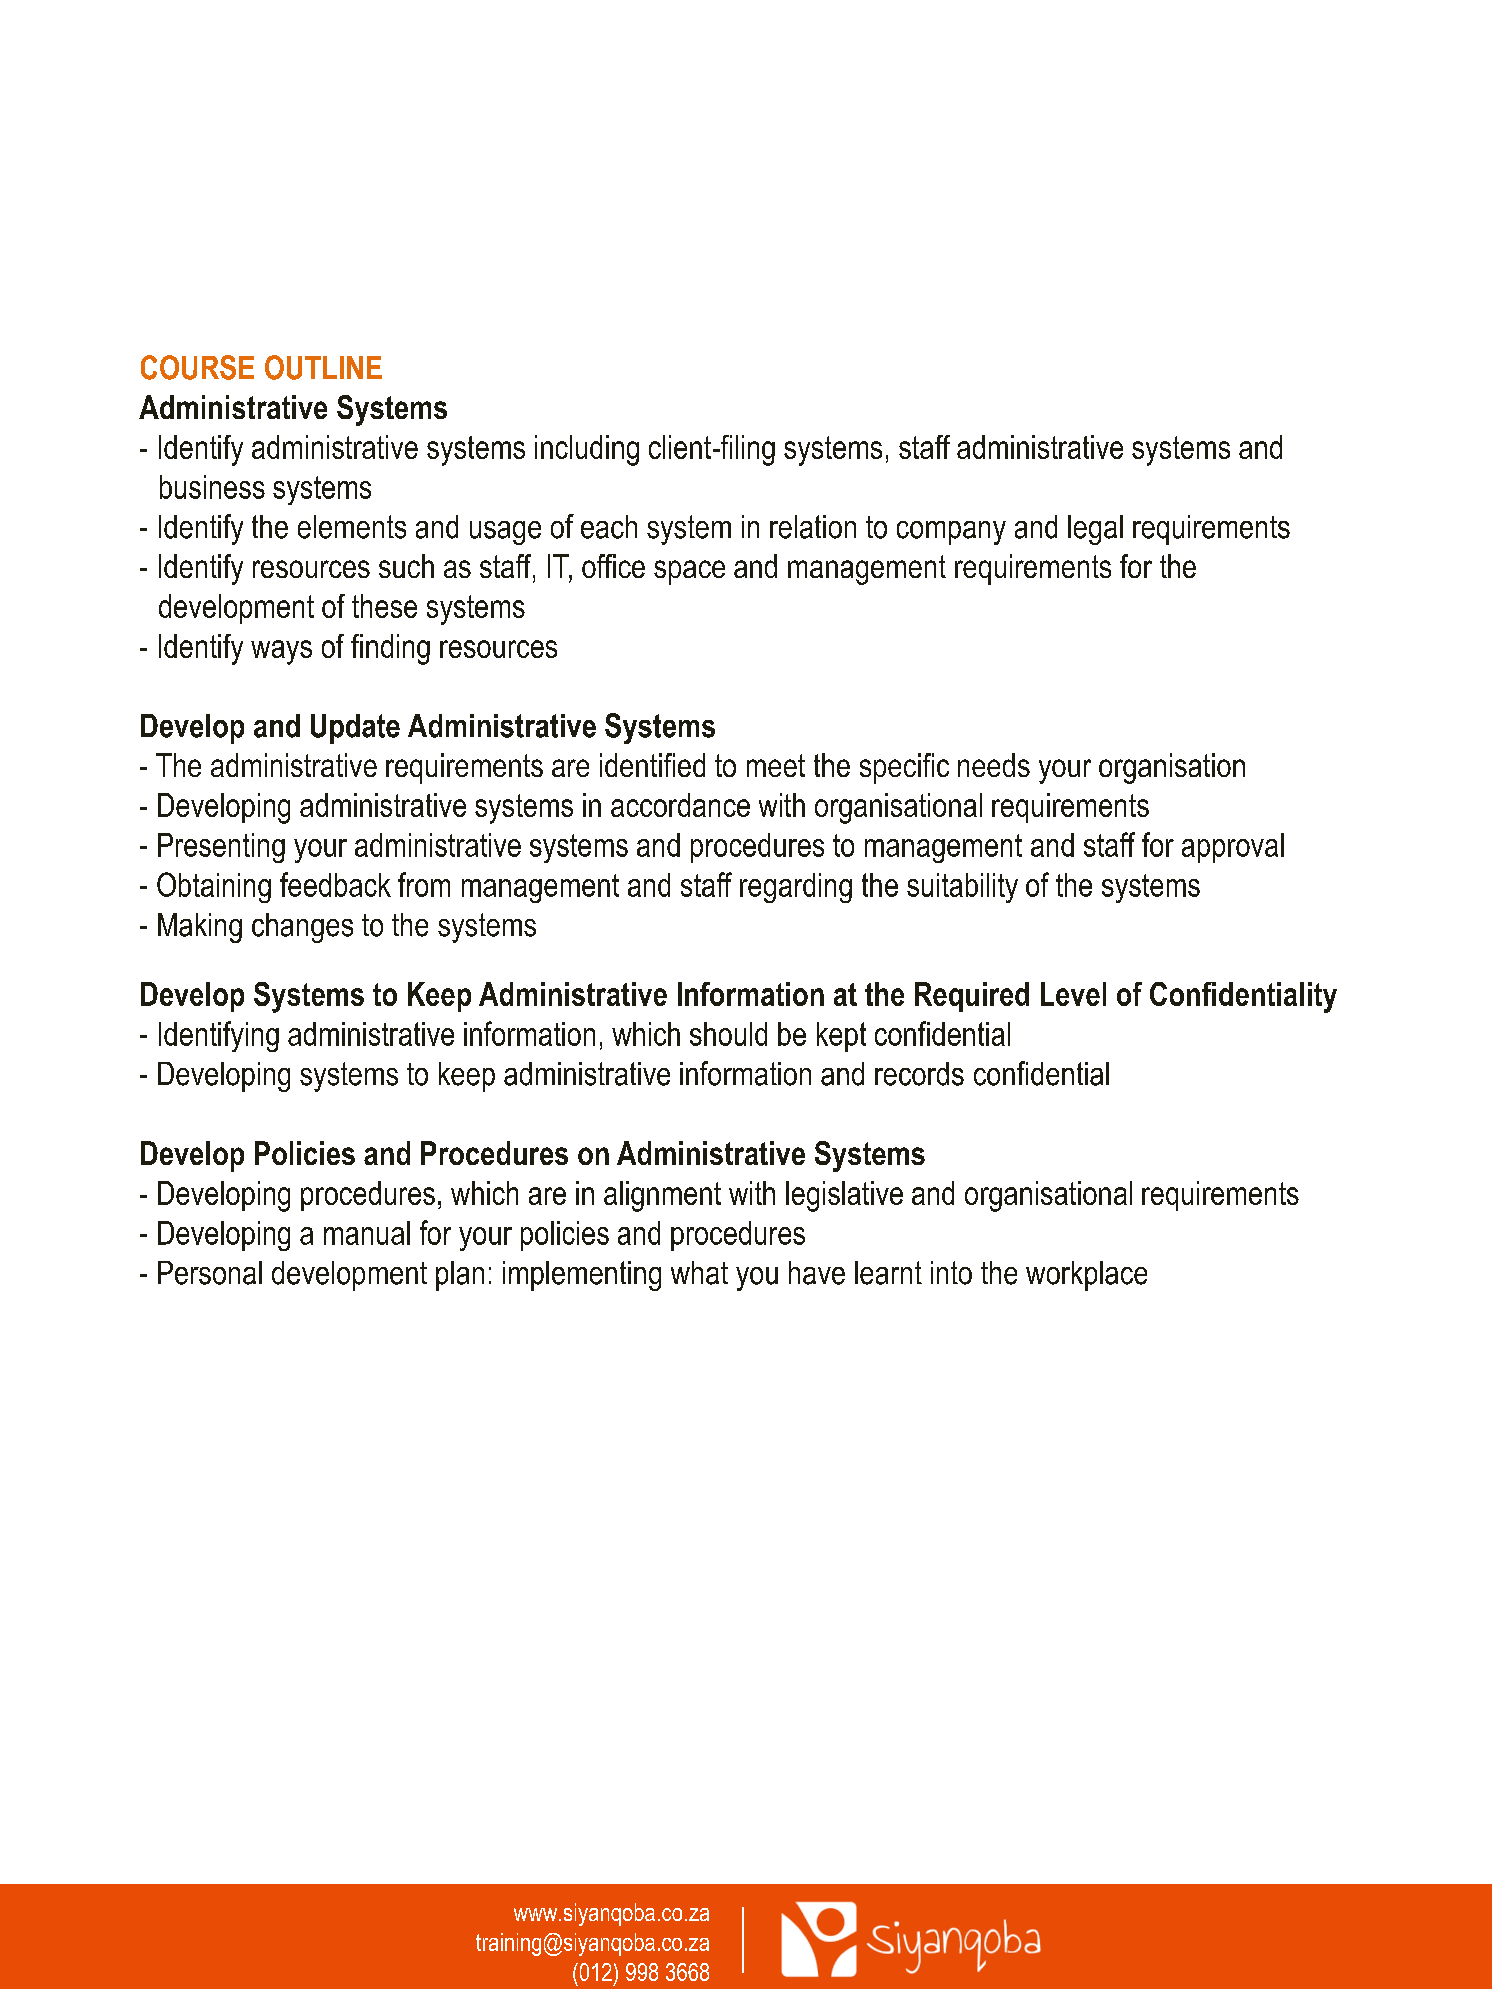 The width and height of the screenshot is (1492, 1989). I want to click on workplace, so click(1086, 1276).
